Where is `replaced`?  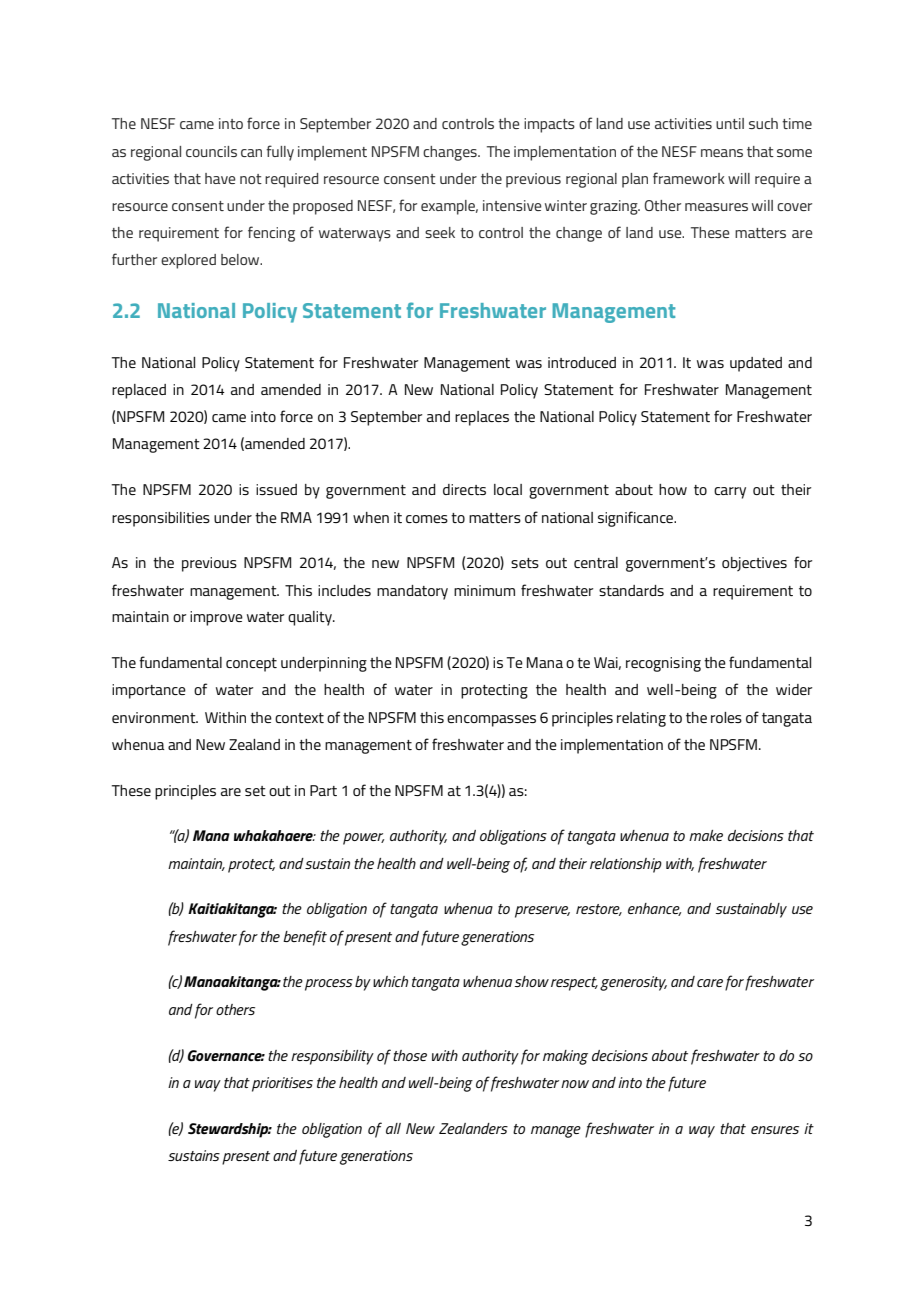
replaced is located at coordinates (139, 391).
